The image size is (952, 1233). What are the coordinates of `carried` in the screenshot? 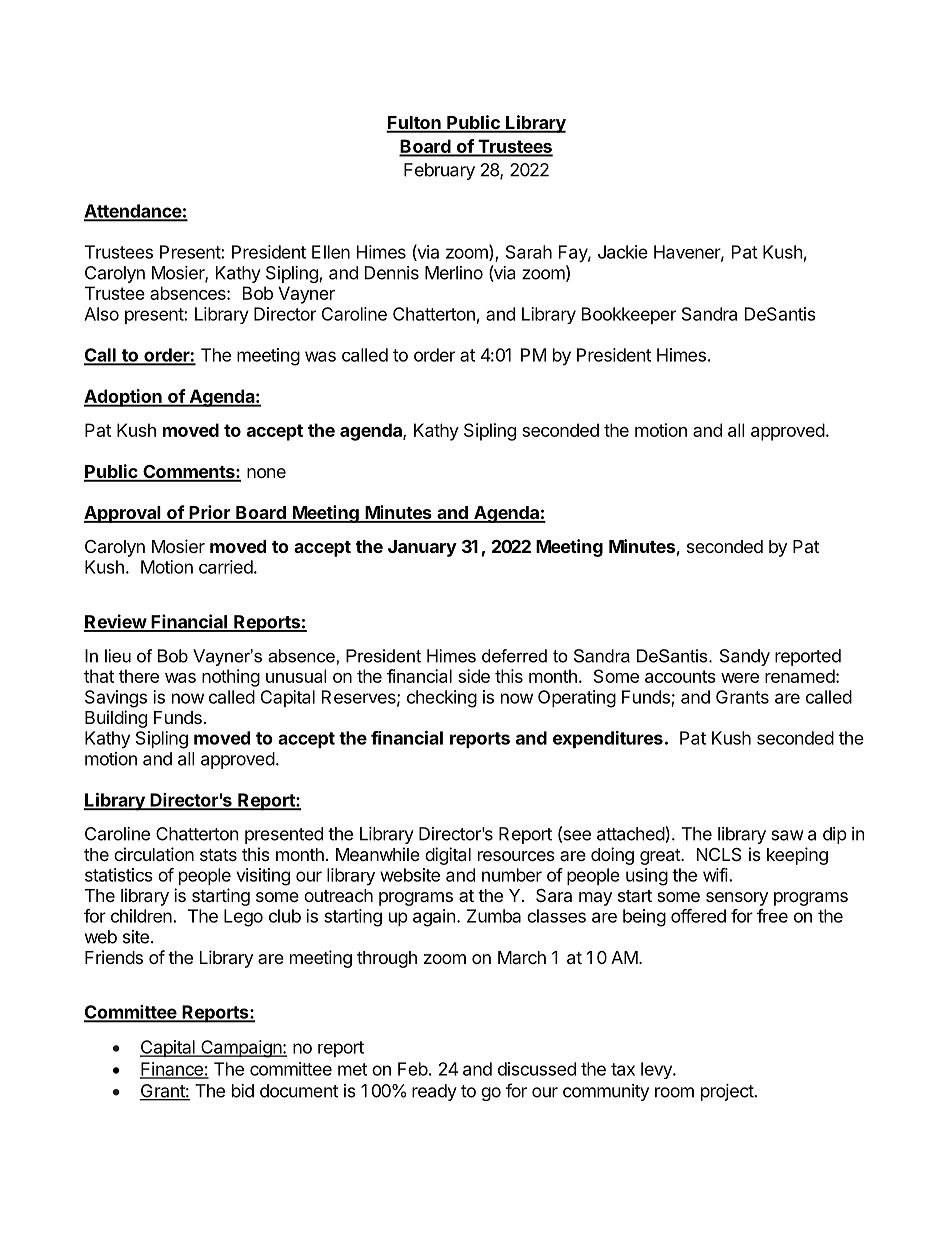 It's located at (226, 567).
